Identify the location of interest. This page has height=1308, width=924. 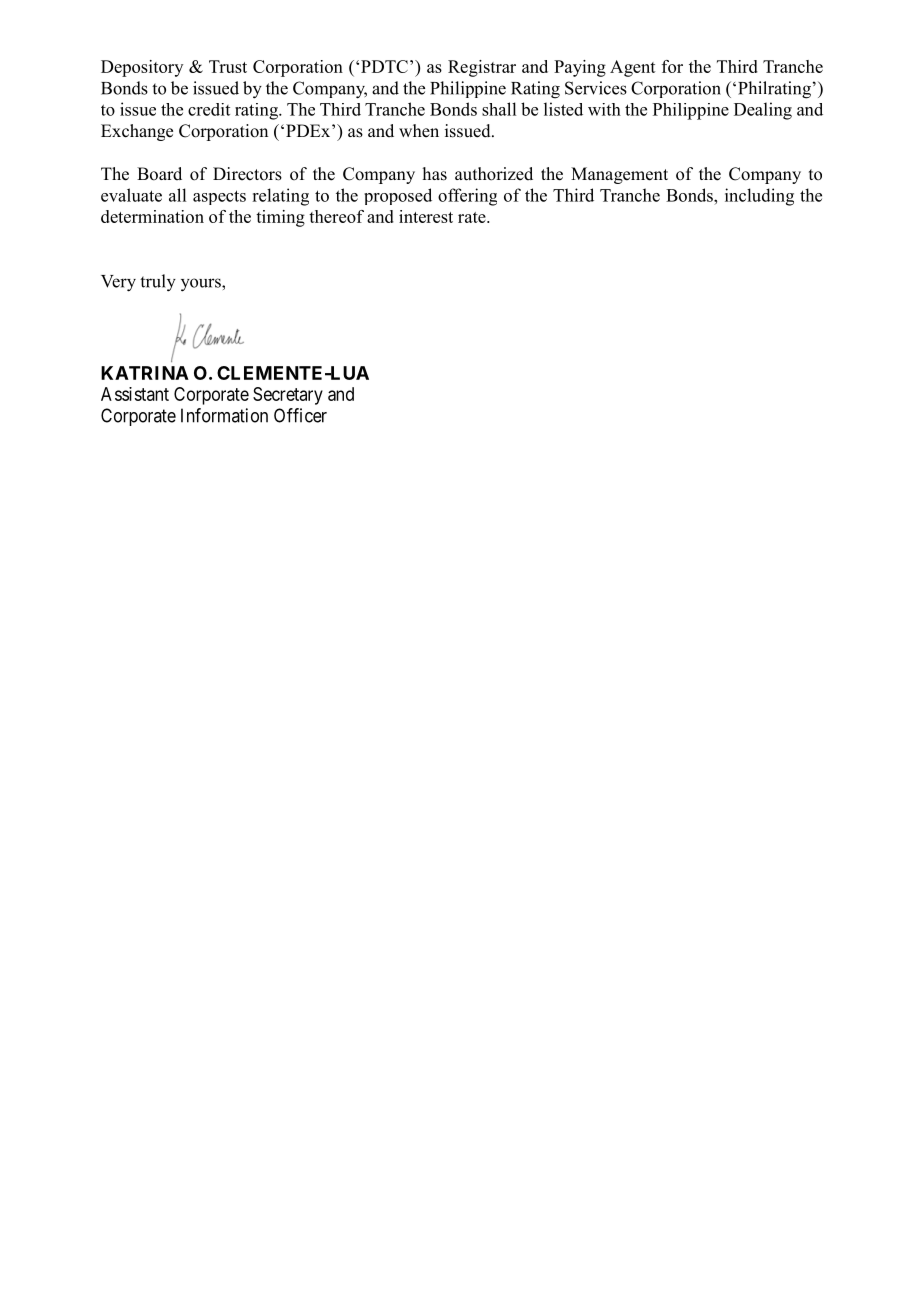
(426, 216).
